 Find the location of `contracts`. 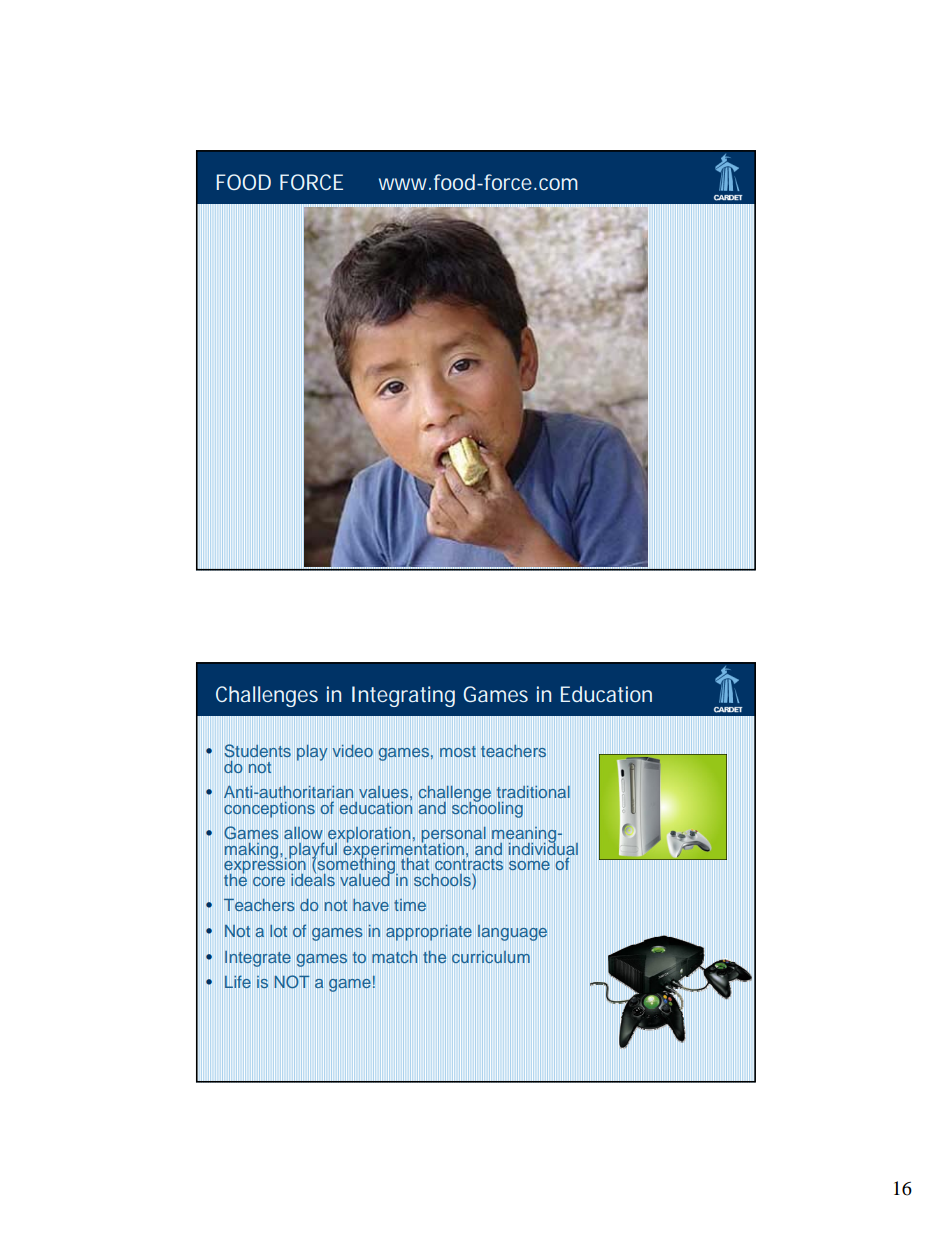

contracts is located at coordinates (469, 863).
